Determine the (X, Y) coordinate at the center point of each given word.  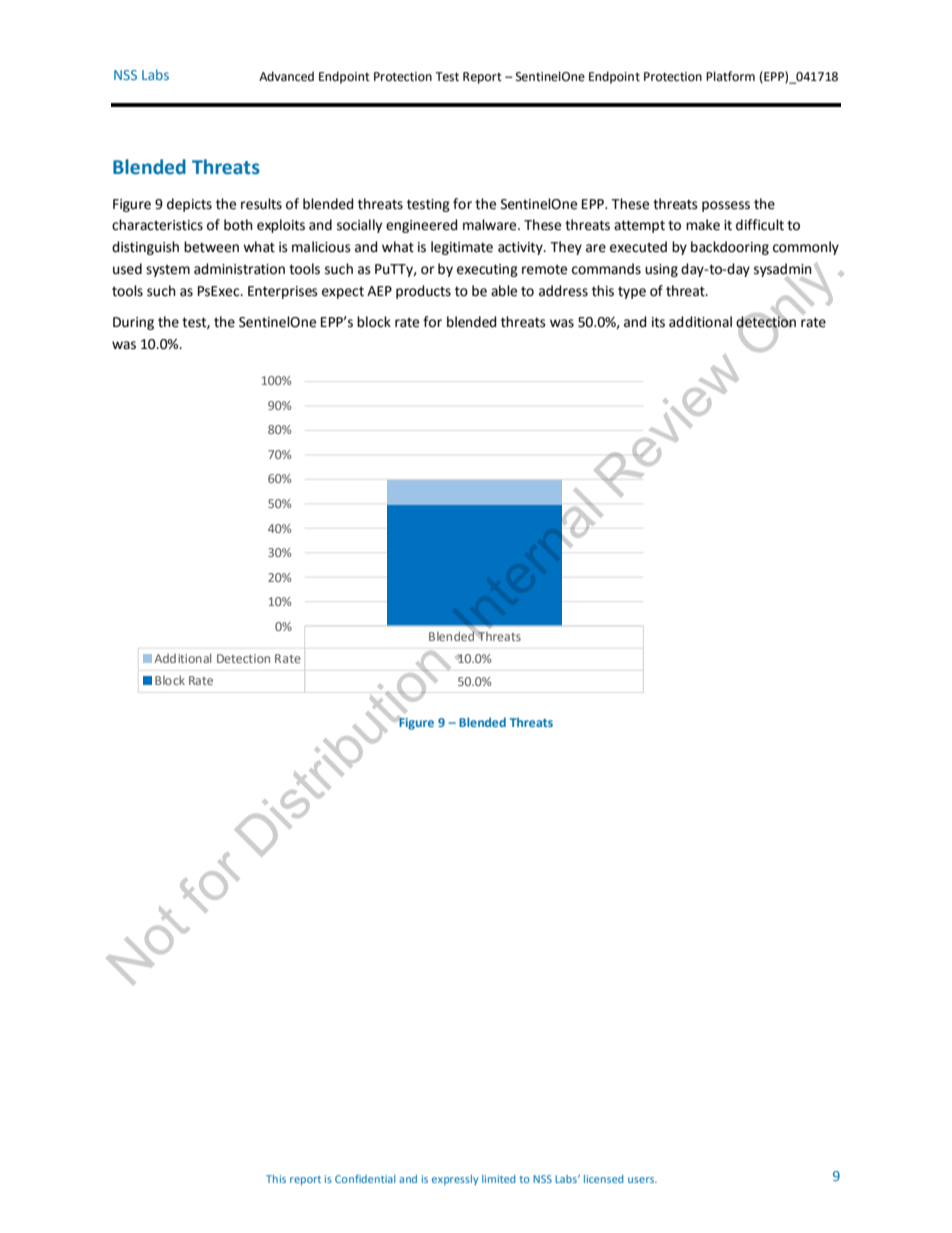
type (632, 292)
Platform (730, 76)
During (133, 323)
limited (499, 1179)
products (423, 292)
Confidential (365, 1178)
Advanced (286, 76)
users (642, 1180)
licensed (604, 1179)
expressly (455, 1180)
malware (491, 225)
